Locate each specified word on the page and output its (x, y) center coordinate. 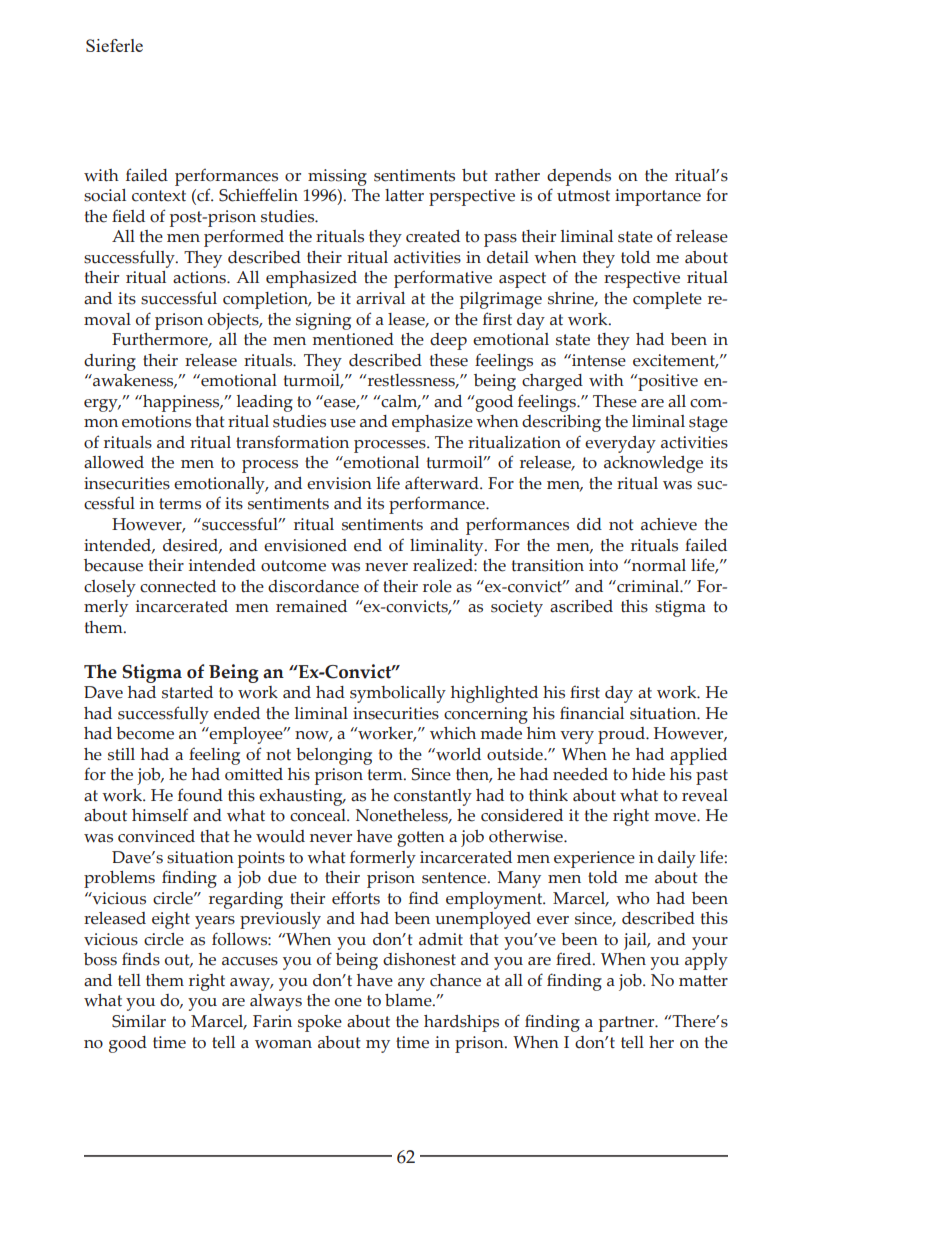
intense (598, 360)
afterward (443, 483)
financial (592, 713)
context (159, 196)
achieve (669, 524)
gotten (421, 839)
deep (448, 341)
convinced (156, 836)
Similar (139, 1021)
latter (404, 195)
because (113, 565)
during (110, 362)
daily (677, 859)
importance (658, 197)
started (187, 692)
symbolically (398, 694)
